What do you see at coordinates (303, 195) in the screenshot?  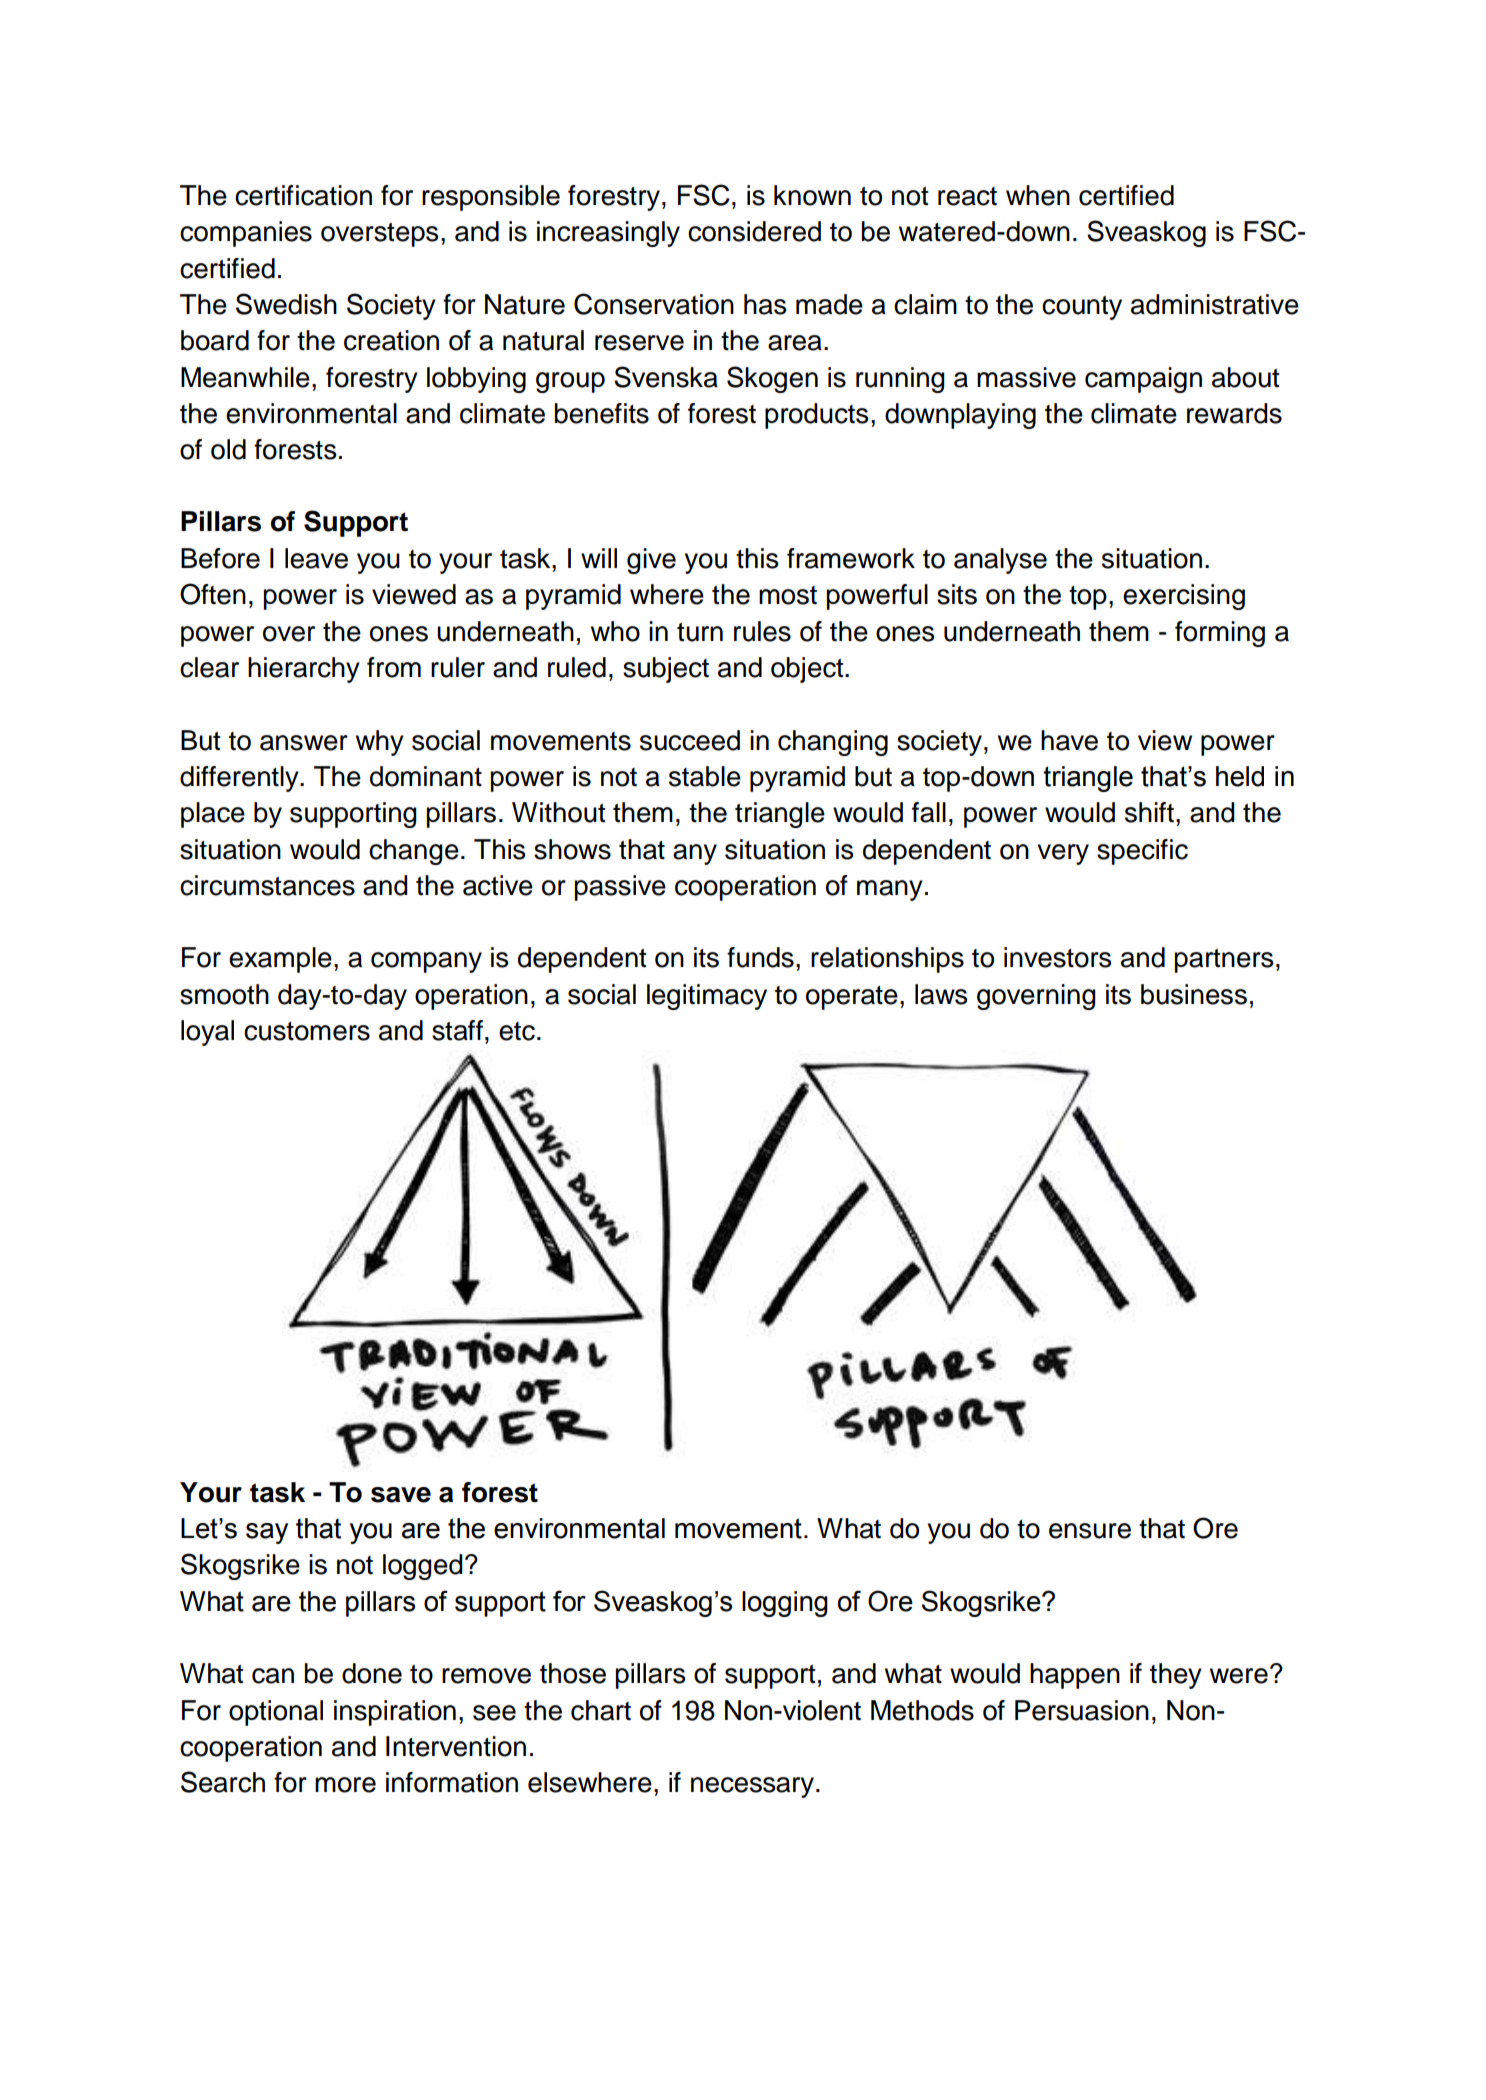 I see `certification` at bounding box center [303, 195].
